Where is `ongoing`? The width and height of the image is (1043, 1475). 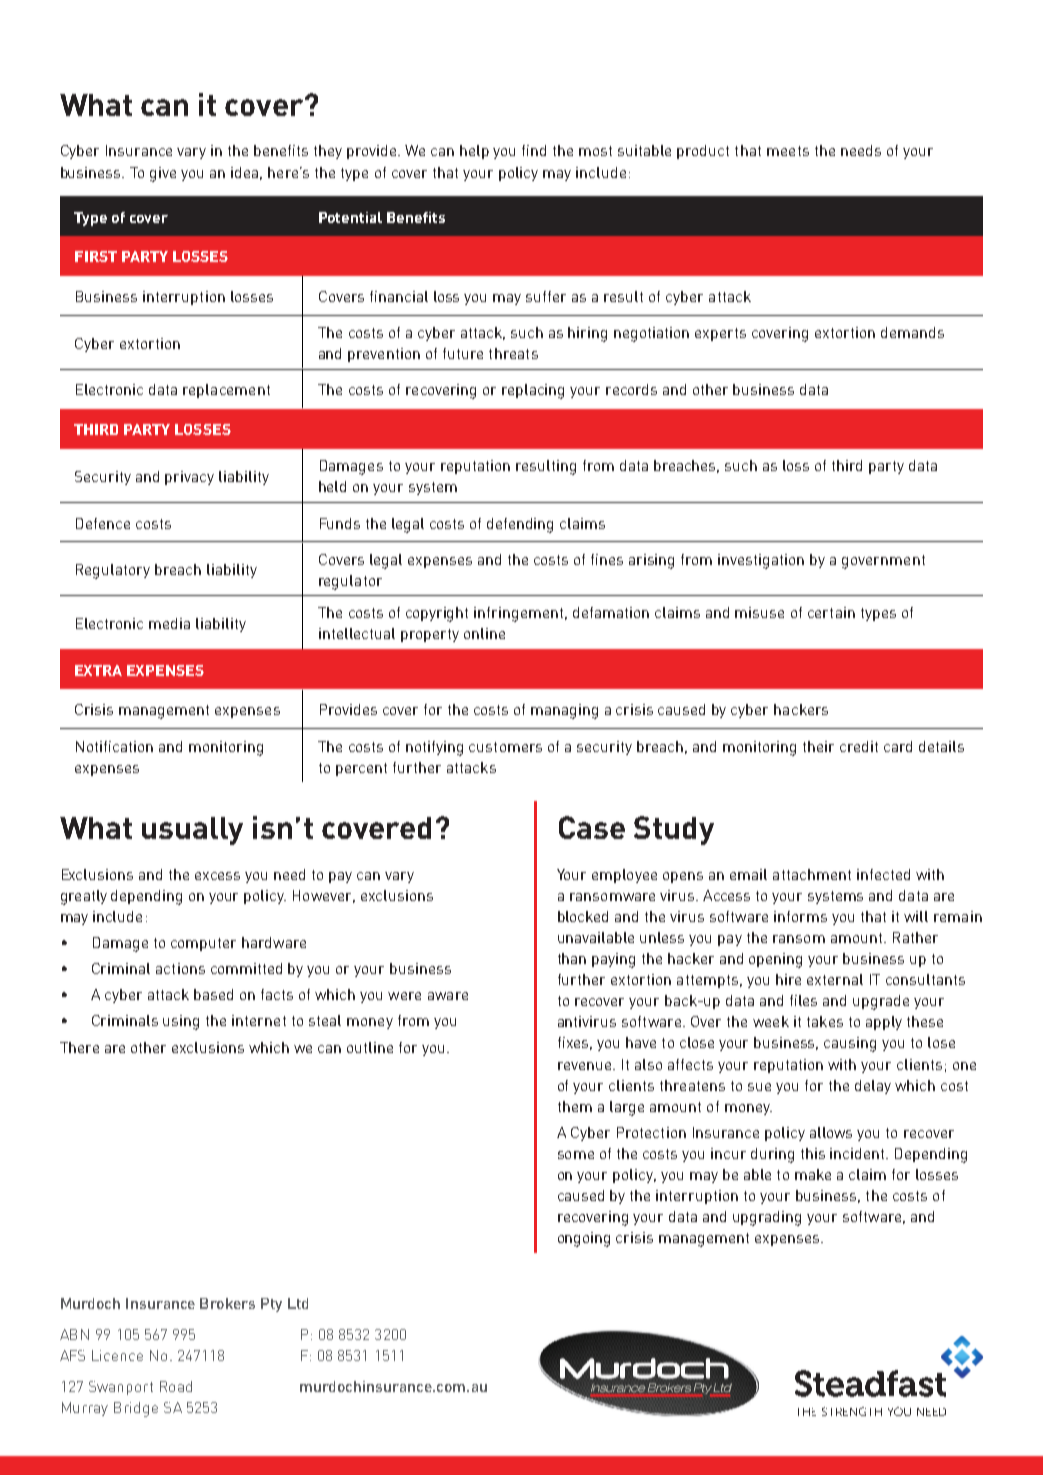 ongoing is located at coordinates (584, 1239).
